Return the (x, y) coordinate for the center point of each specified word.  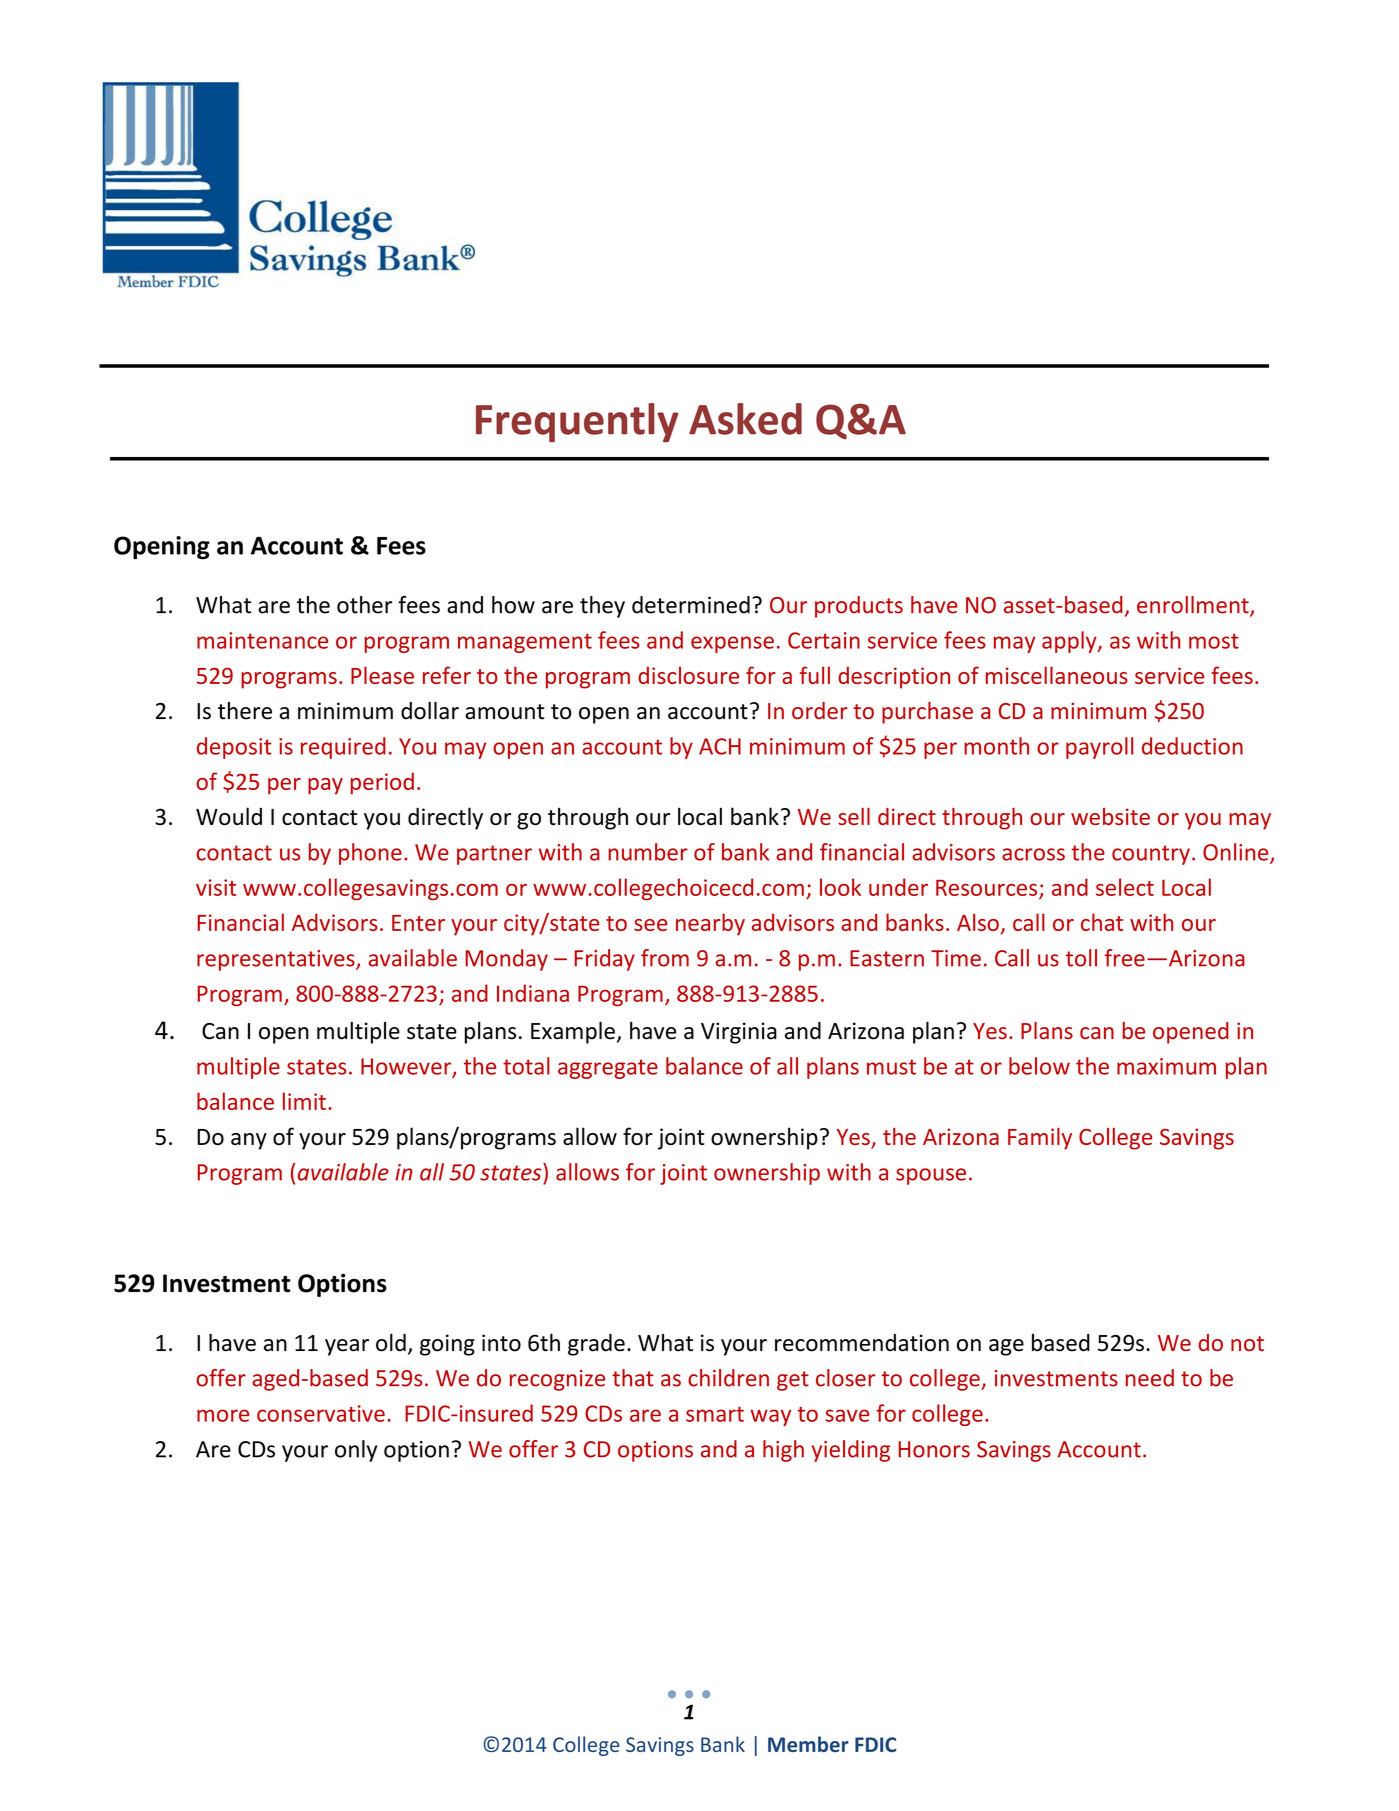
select (1125, 887)
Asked (745, 419)
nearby (710, 924)
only (356, 1451)
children (728, 1378)
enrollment (1194, 606)
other (364, 605)
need (1150, 1378)
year (347, 1347)
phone (370, 854)
